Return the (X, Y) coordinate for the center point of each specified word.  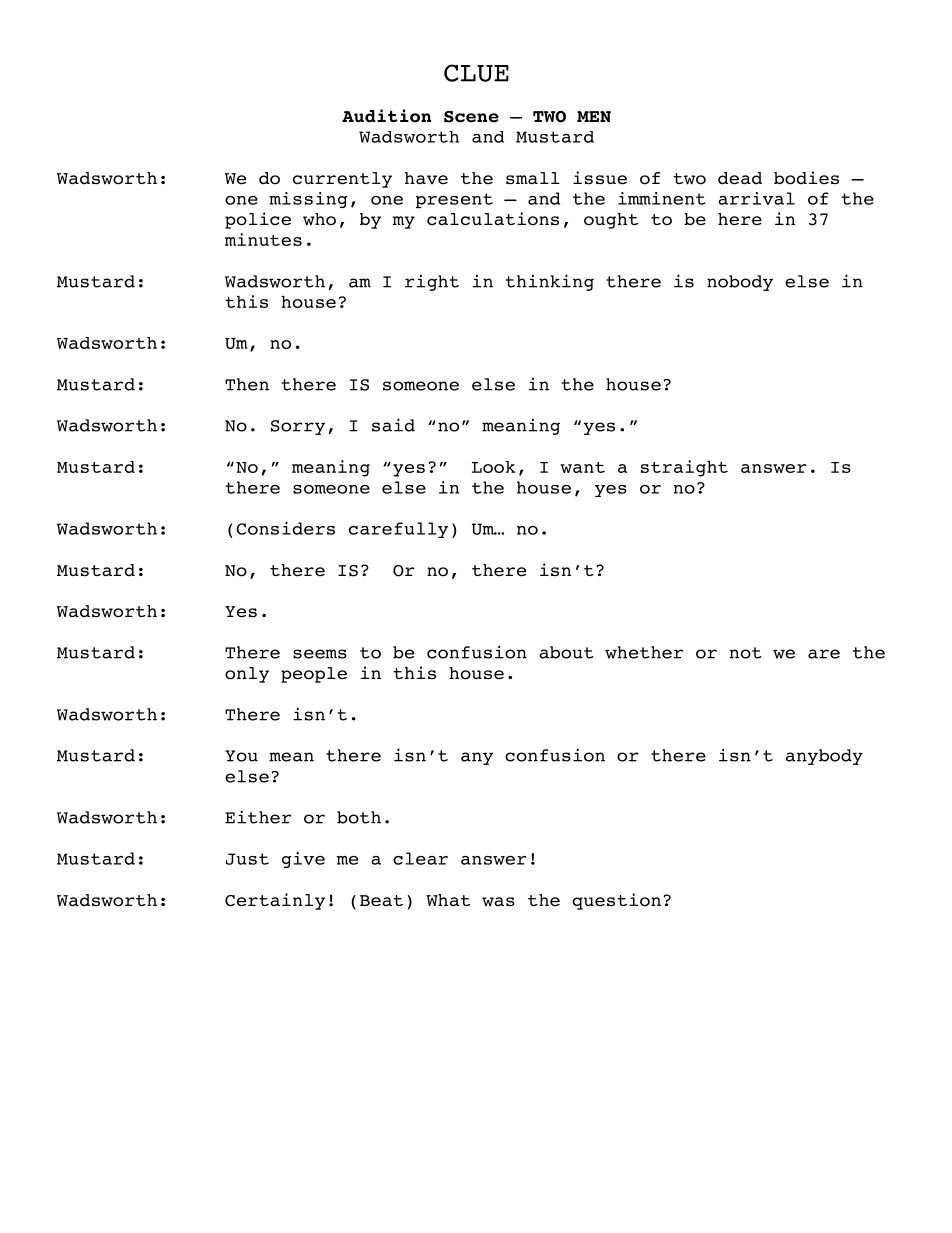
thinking (550, 282)
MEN (594, 116)
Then (247, 384)
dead (740, 178)
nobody (740, 283)
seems (320, 654)
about (566, 652)
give (303, 860)
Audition (386, 116)
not (745, 653)
